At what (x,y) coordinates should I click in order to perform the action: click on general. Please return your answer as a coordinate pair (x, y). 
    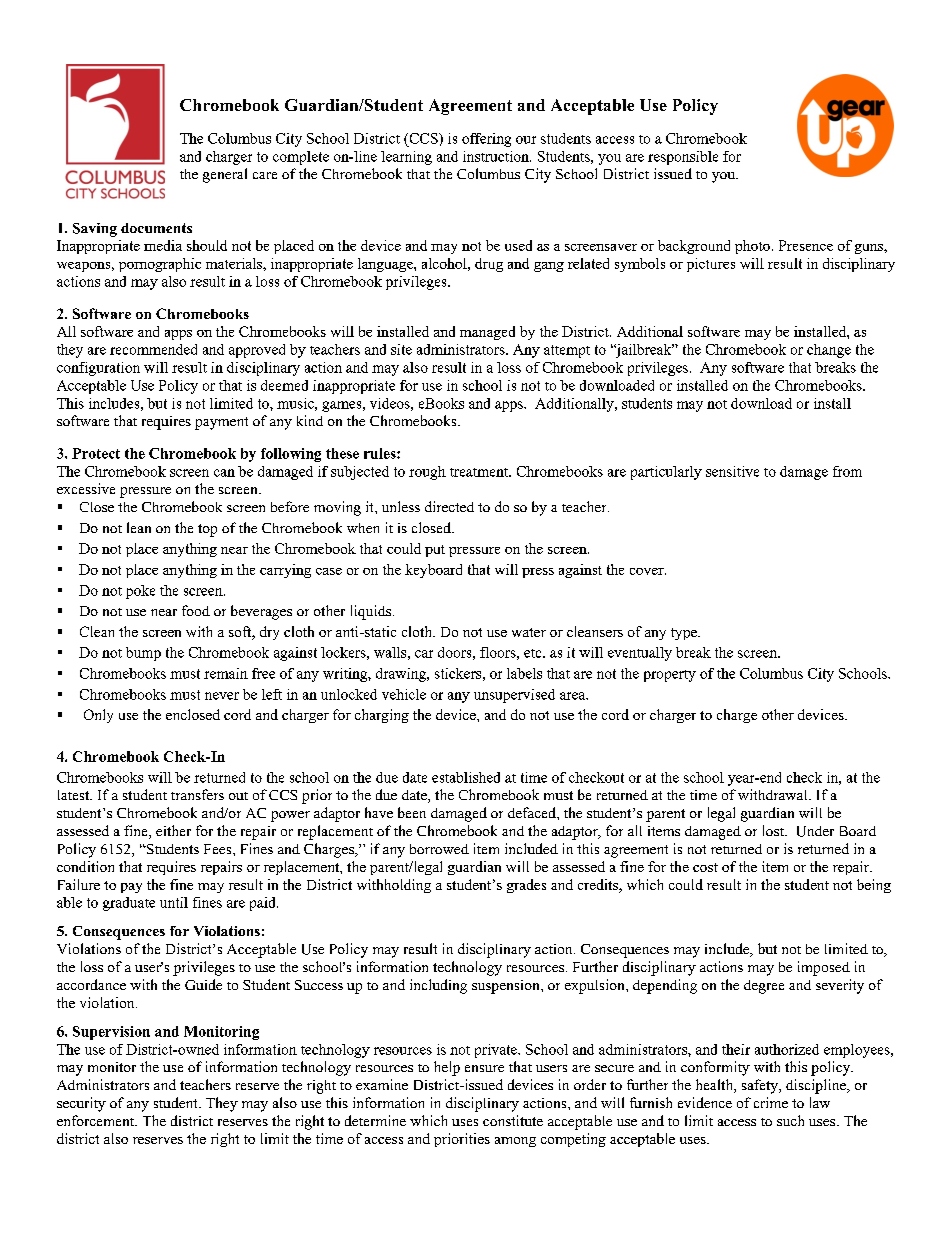
    Looking at the image, I should click on (225, 175).
